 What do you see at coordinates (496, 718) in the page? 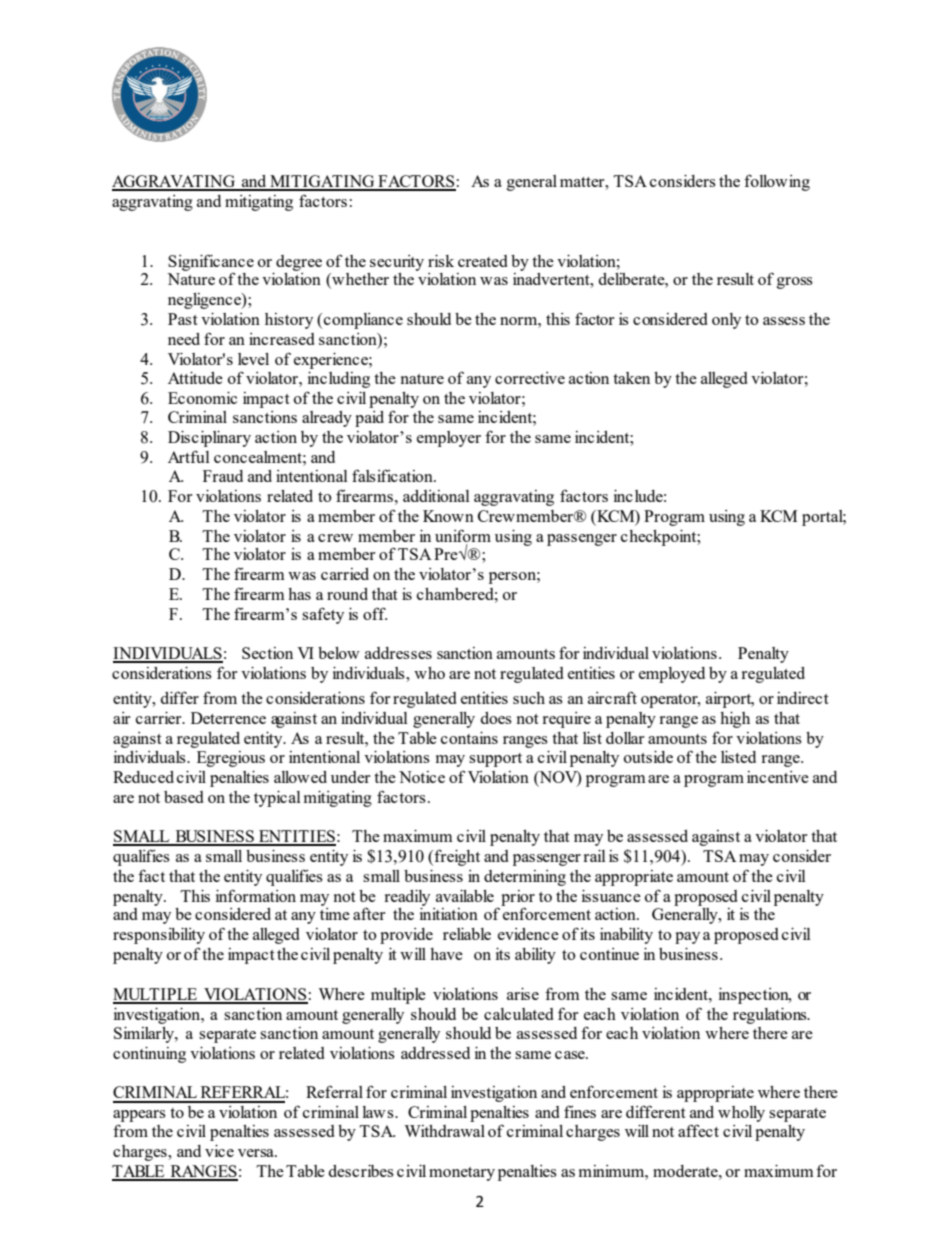
I see `does` at bounding box center [496, 718].
